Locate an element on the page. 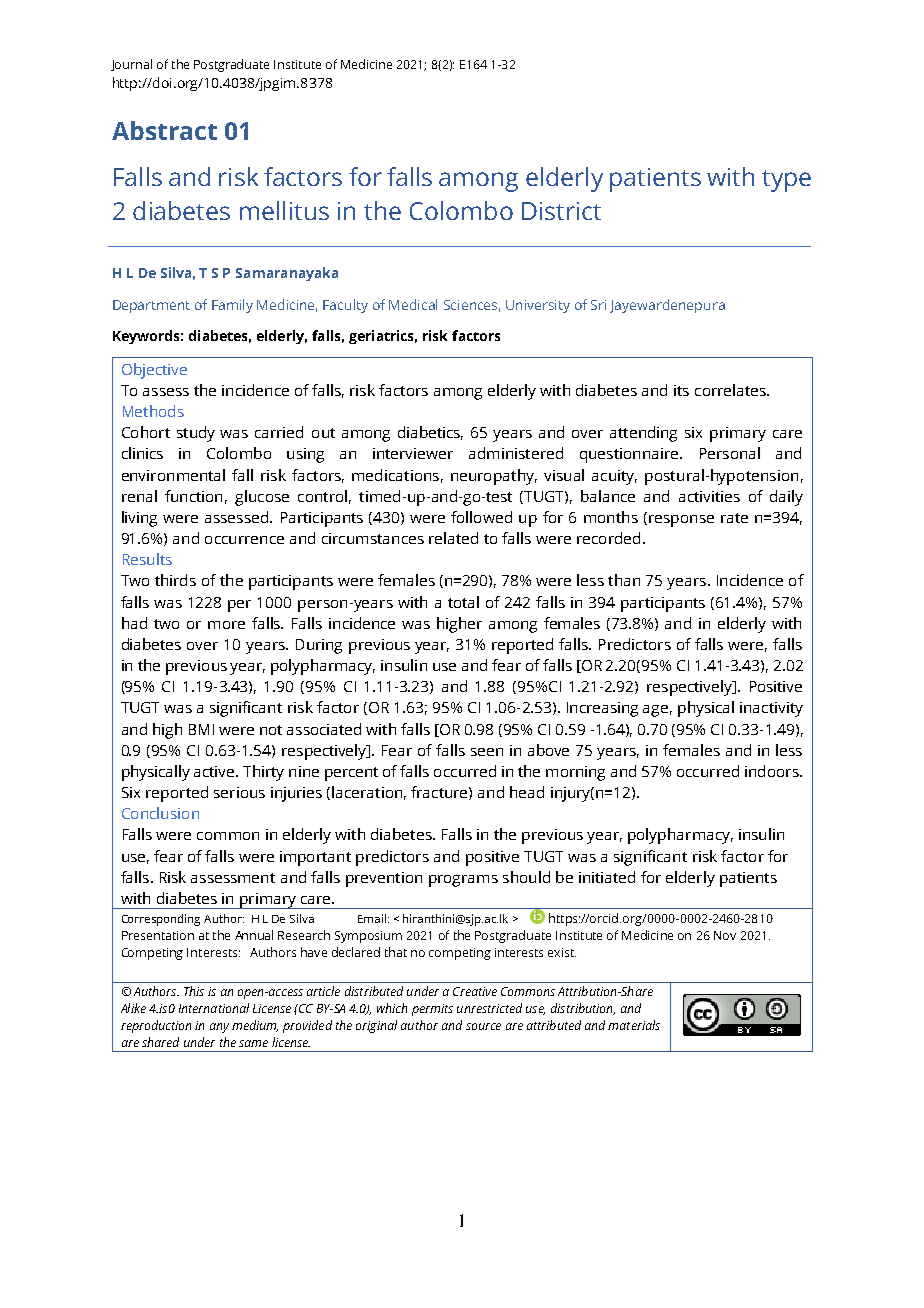 This page has height=1308, width=924. Abstract is located at coordinates (164, 130).
